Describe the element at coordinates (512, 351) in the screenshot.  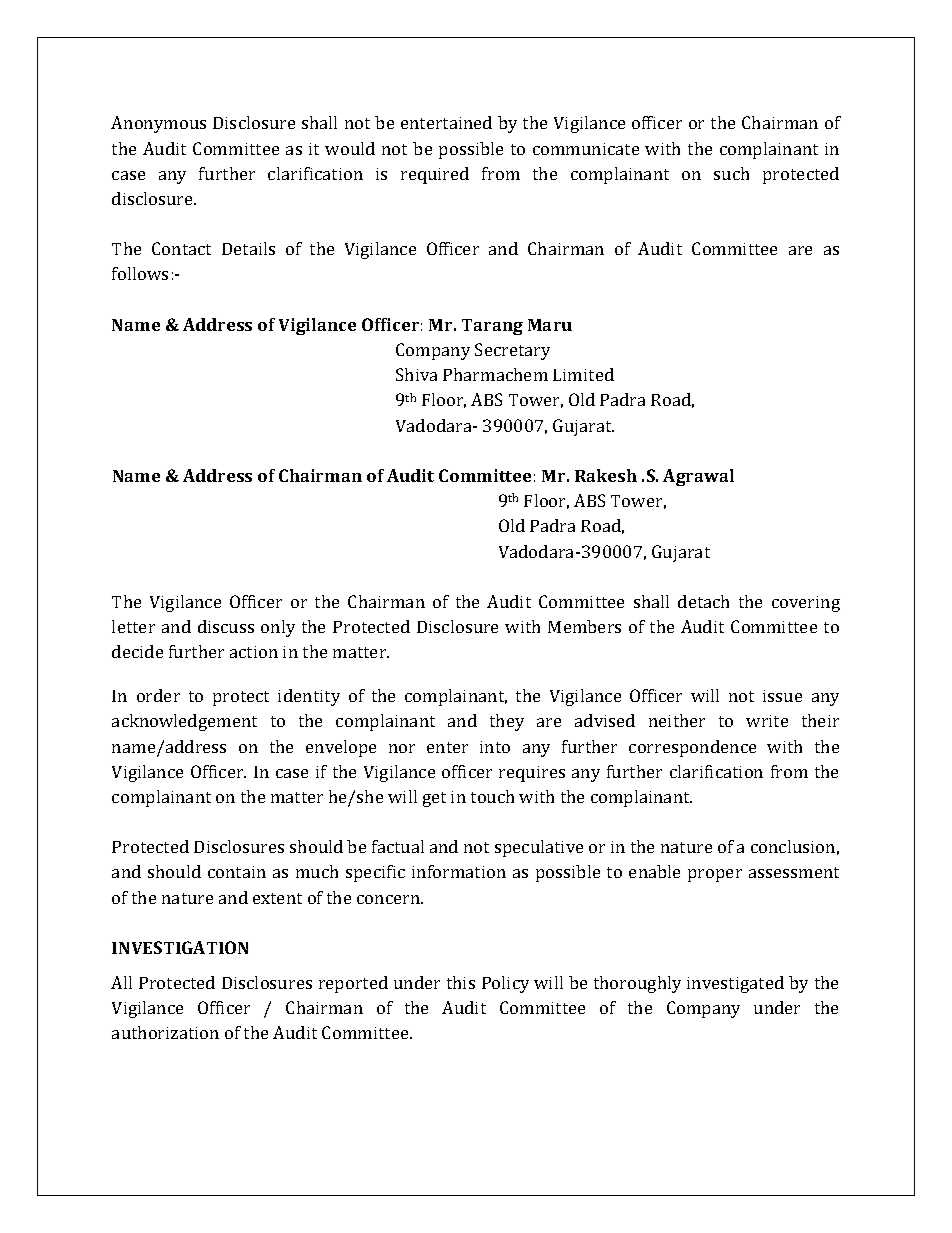
I see `Secretary` at that location.
